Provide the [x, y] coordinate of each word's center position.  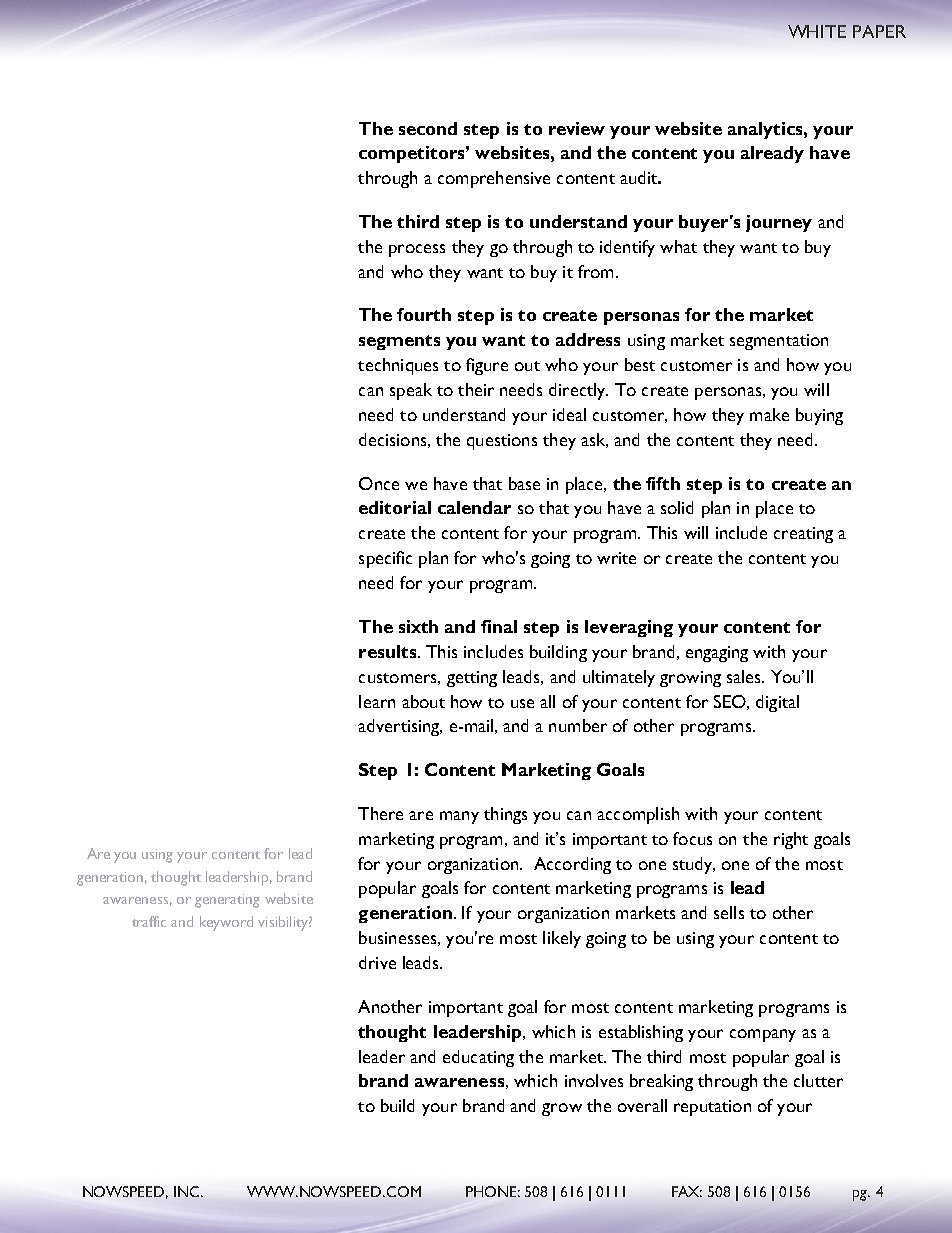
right [791, 840]
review [577, 128]
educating [478, 1058]
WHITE [817, 31]
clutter [818, 1080]
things [505, 815]
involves [594, 1080]
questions [502, 442]
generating [227, 901]
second [428, 128]
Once [379, 483]
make [769, 414]
